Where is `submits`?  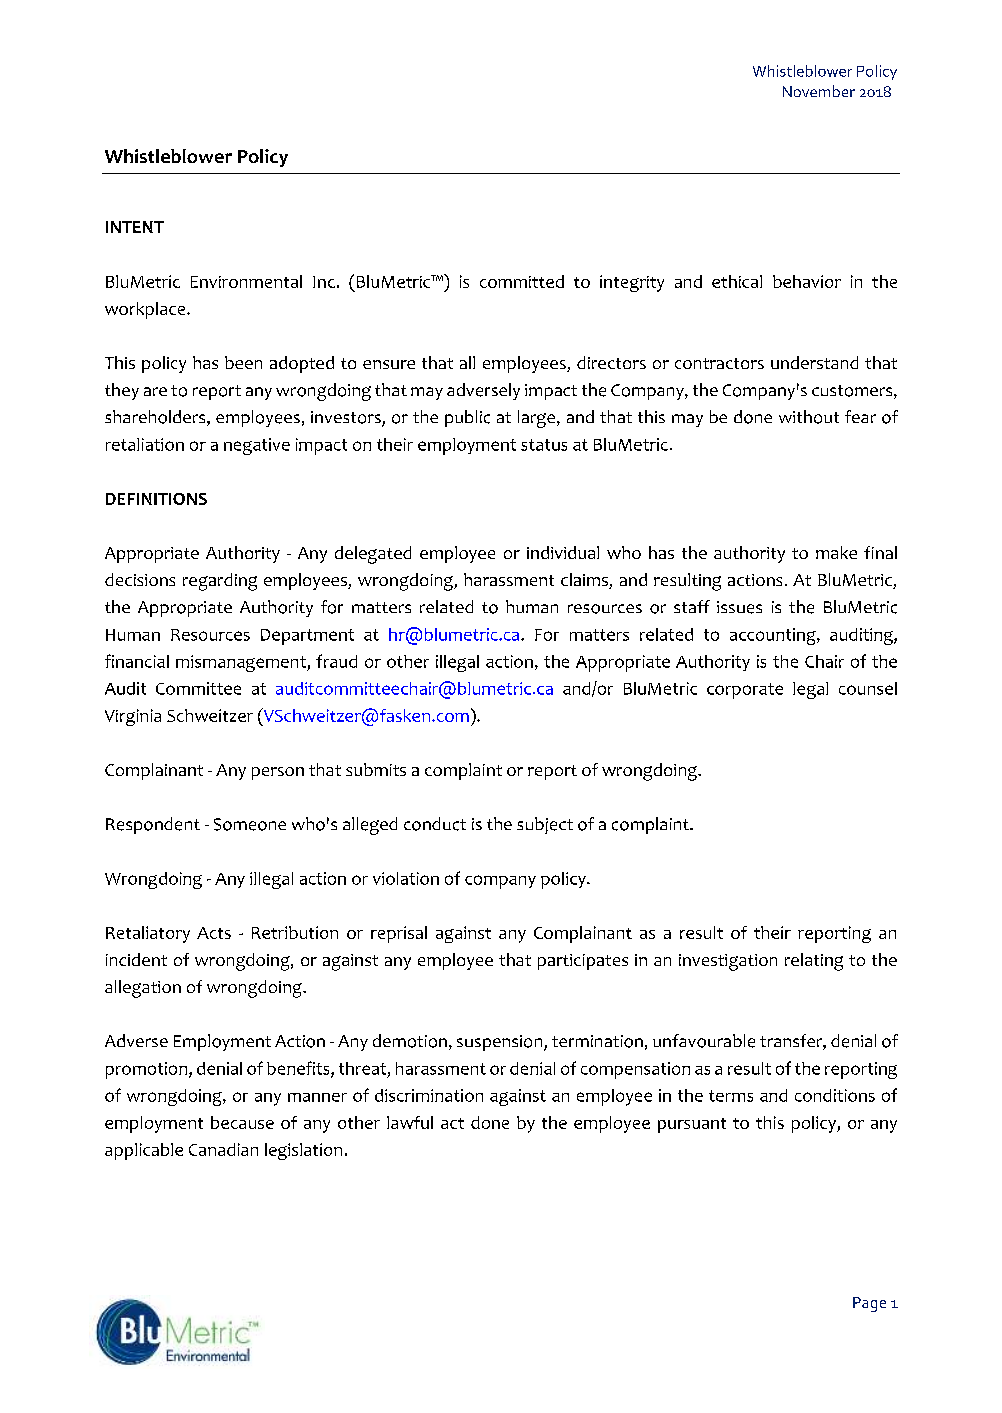 submits is located at coordinates (376, 769).
